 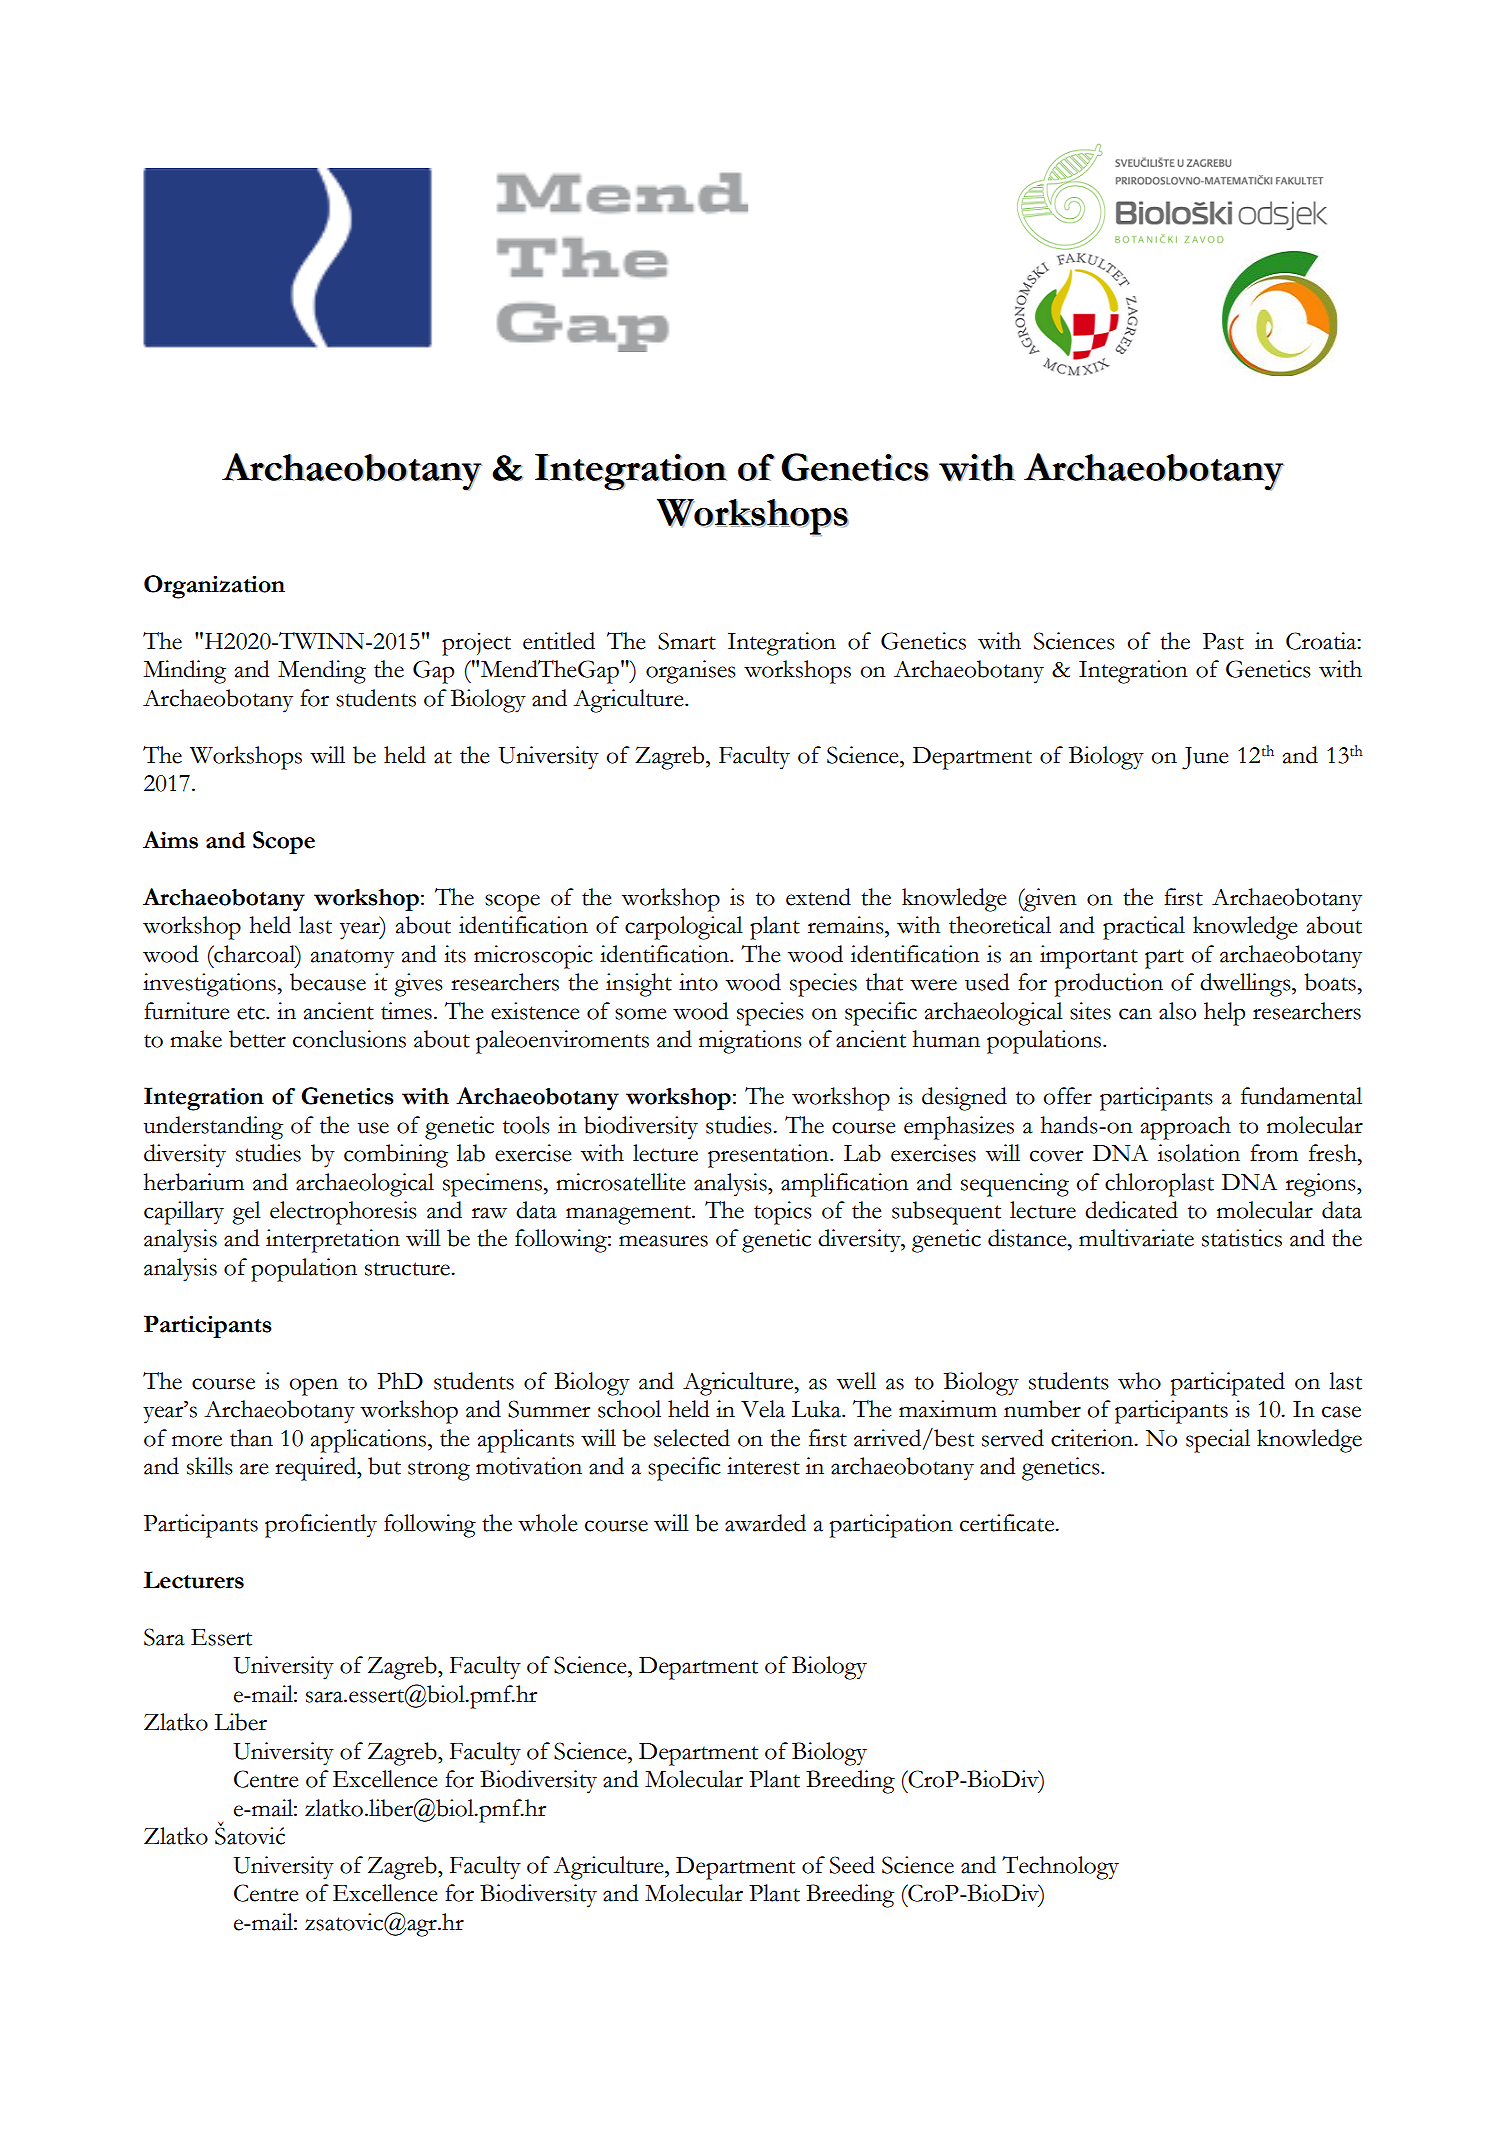 I want to click on Vela, so click(x=763, y=1409).
